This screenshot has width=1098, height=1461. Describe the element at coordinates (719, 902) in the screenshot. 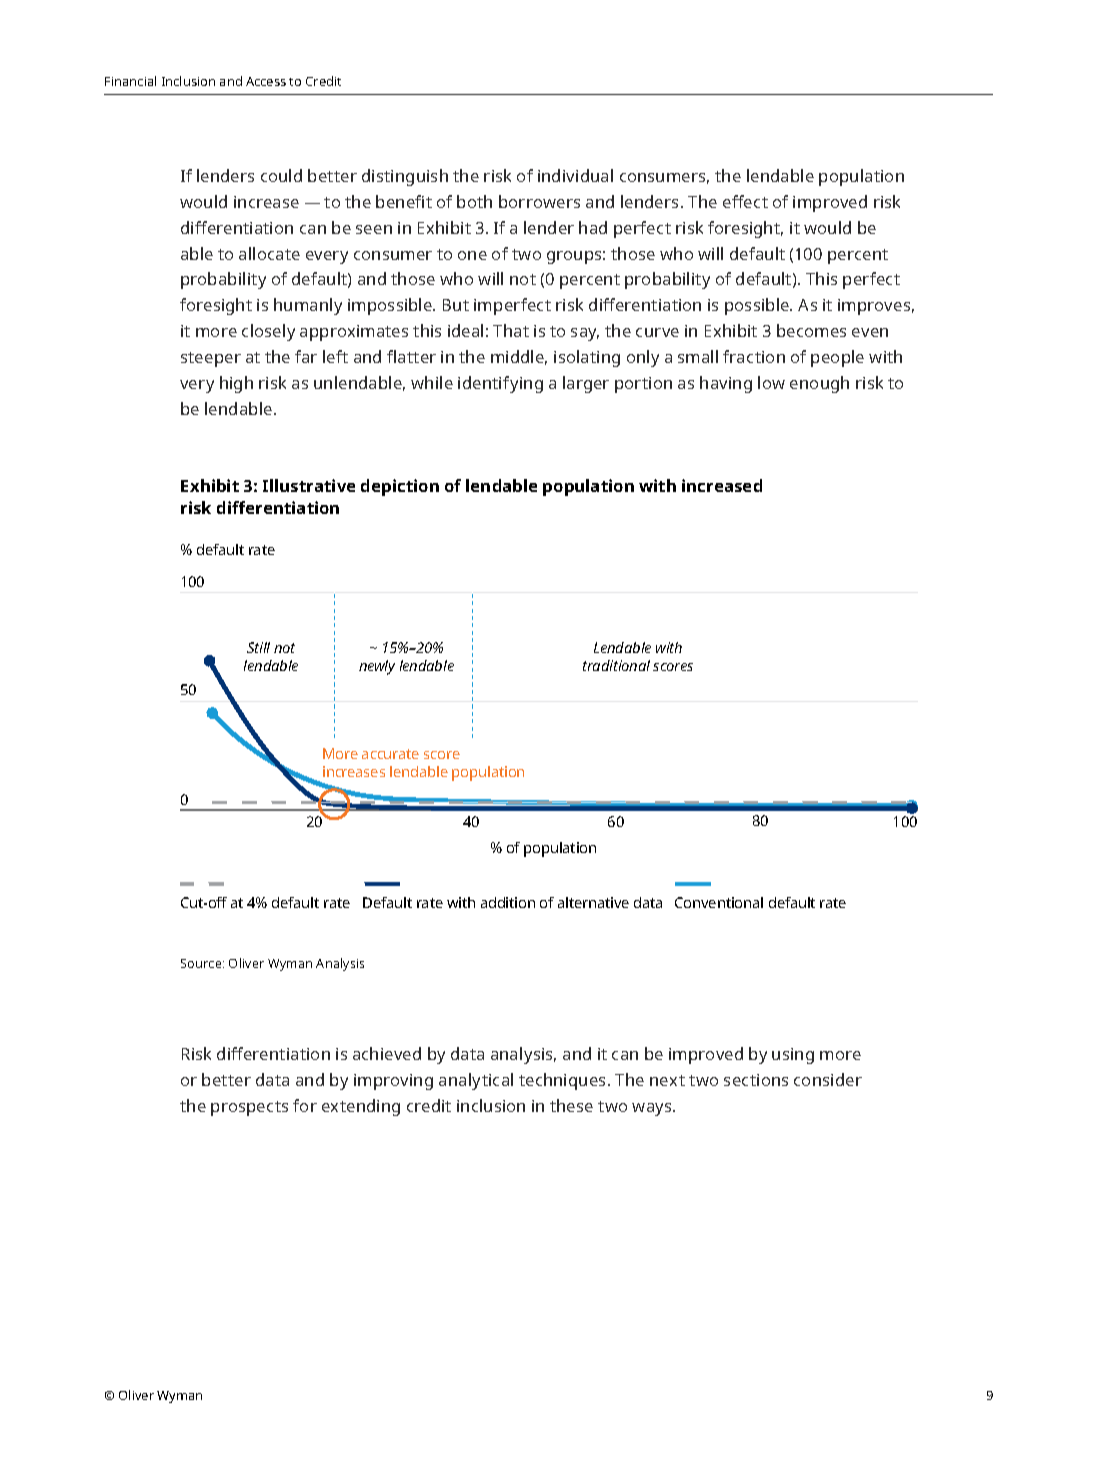

I see `Conventional` at that location.
